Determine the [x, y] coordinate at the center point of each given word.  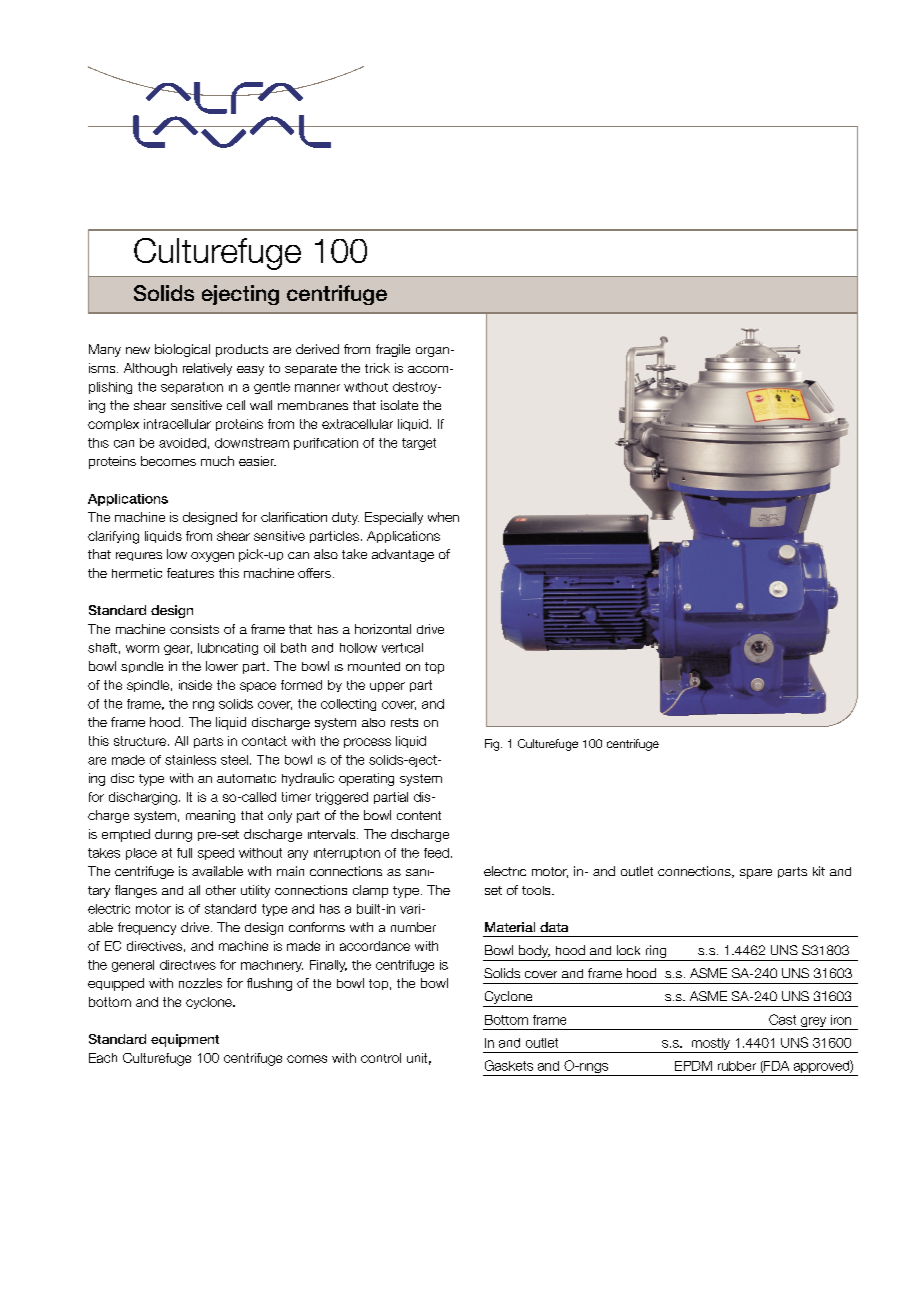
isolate [399, 405]
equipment [185, 1040]
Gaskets [509, 1065]
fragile [393, 350]
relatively [207, 369]
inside [195, 685]
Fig [493, 745]
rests [404, 722]
